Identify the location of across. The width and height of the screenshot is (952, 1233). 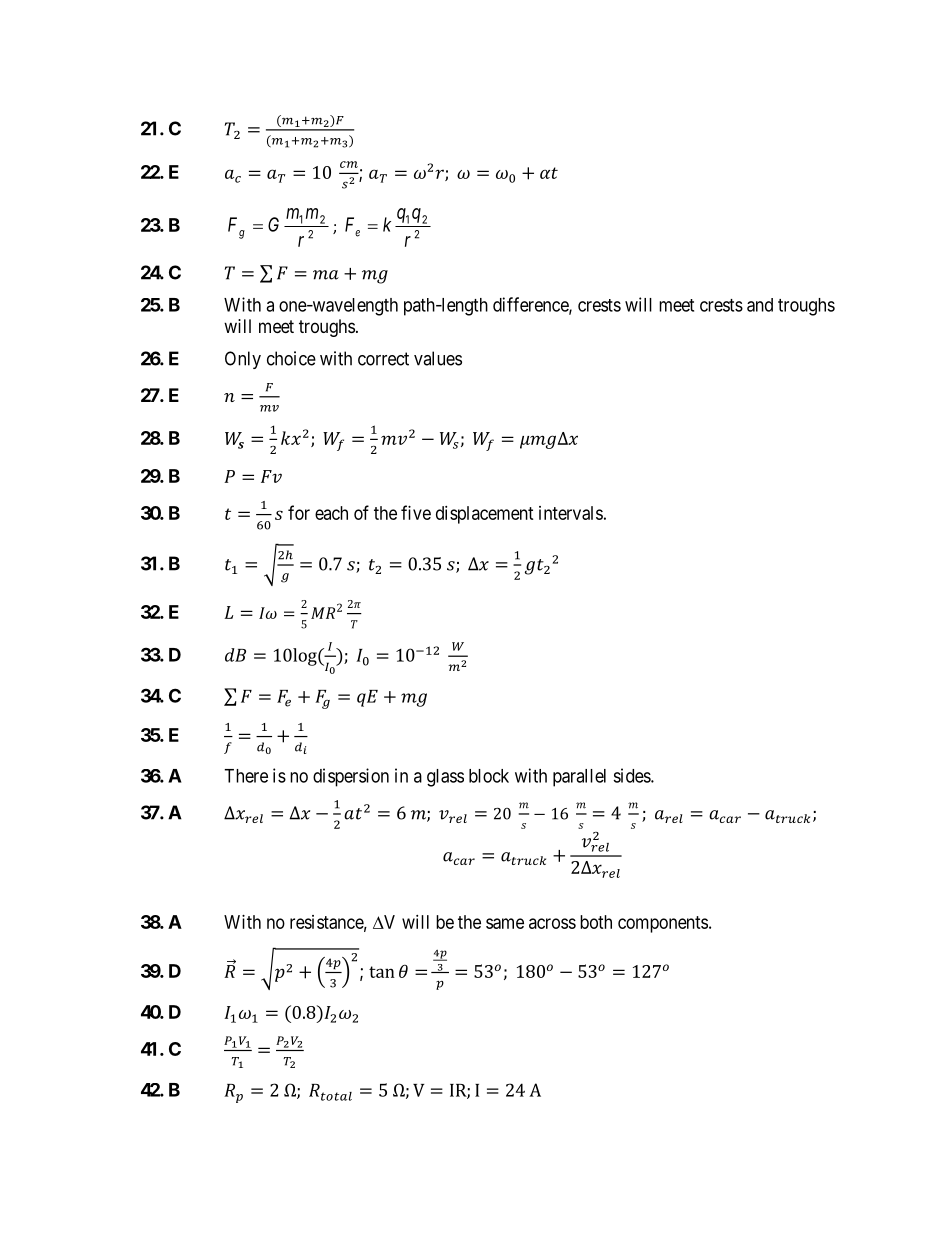
(552, 923).
